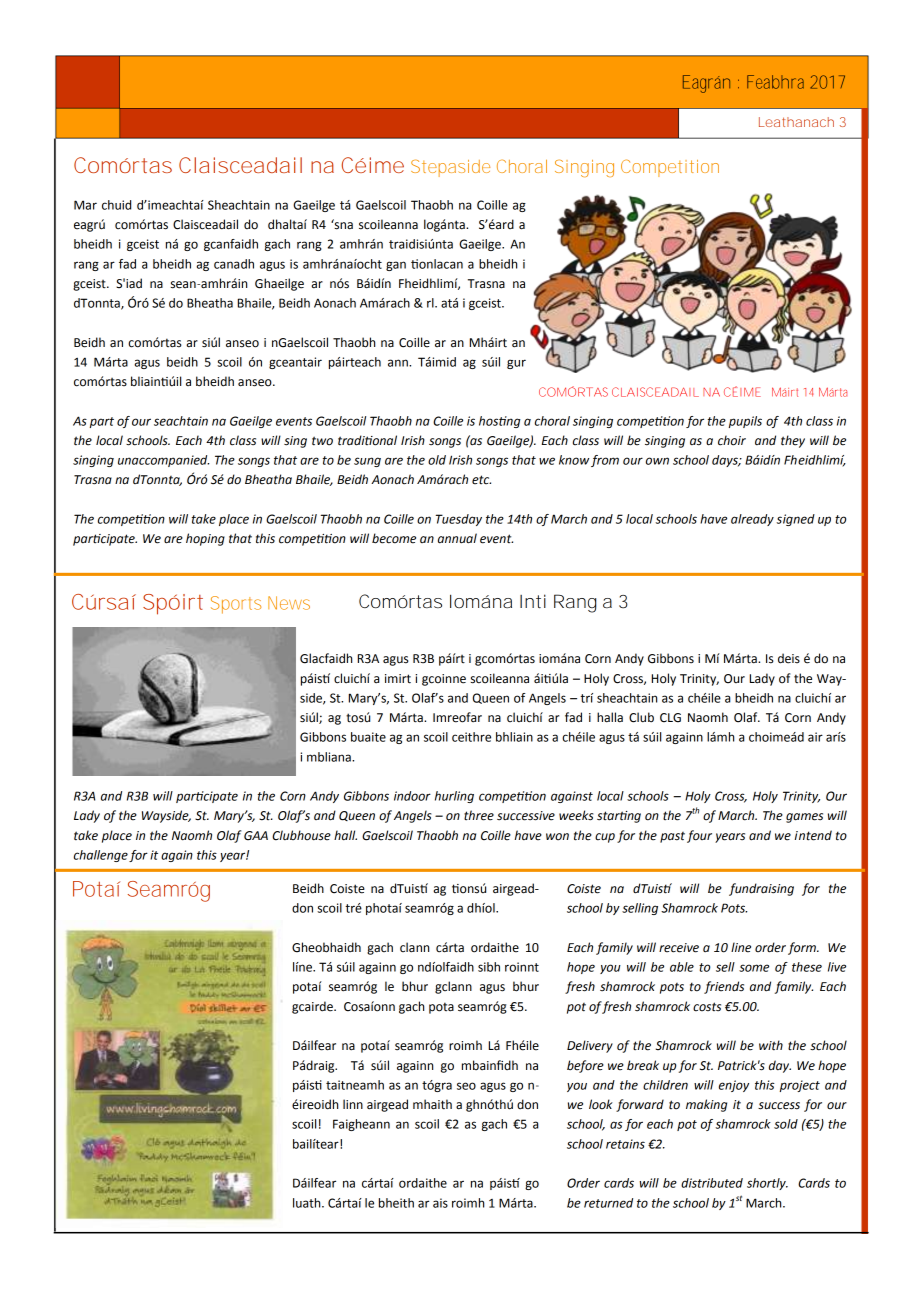  I want to click on four, so click(699, 836).
